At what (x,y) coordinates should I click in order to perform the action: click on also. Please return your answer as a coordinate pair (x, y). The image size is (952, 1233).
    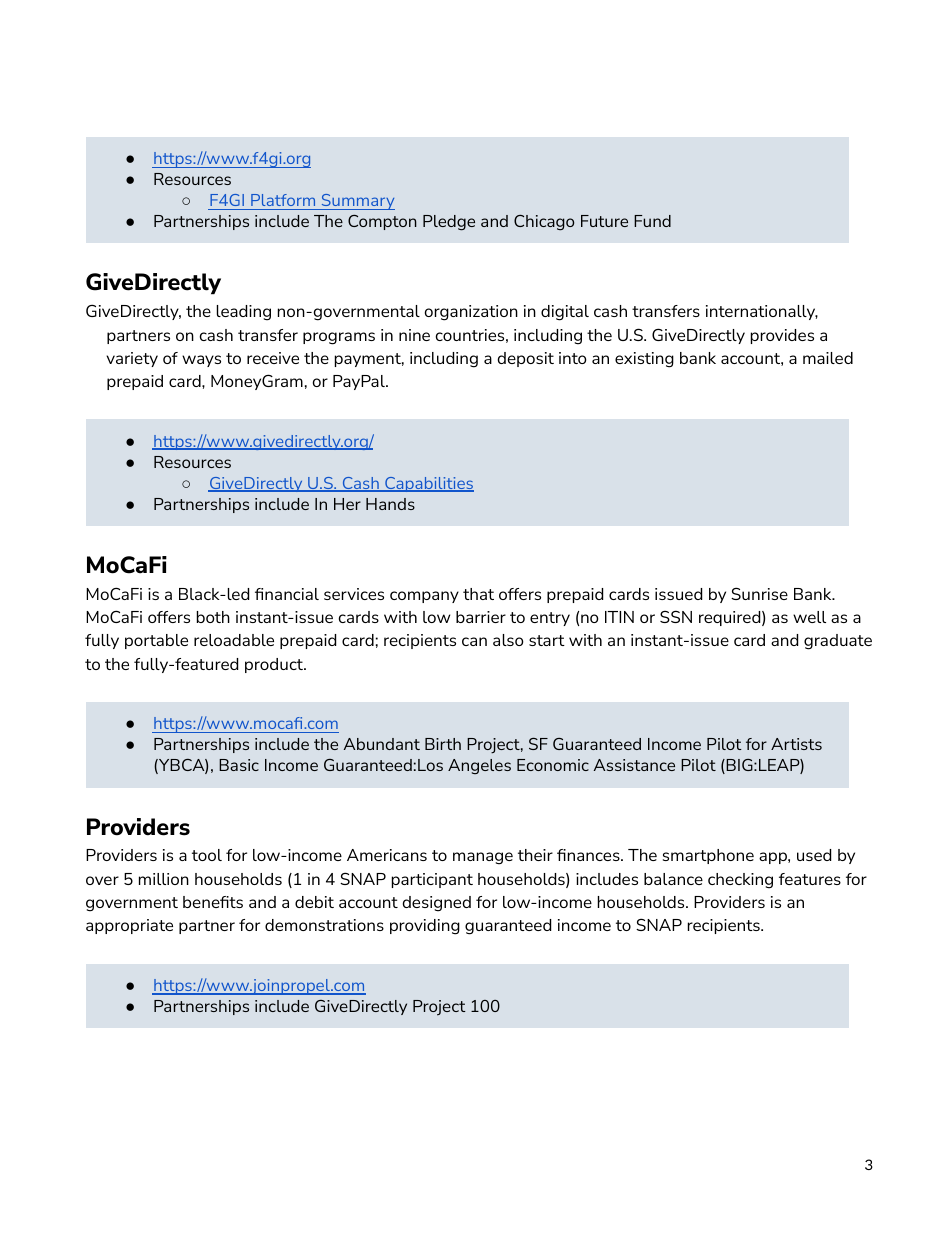
    Looking at the image, I should click on (508, 640).
